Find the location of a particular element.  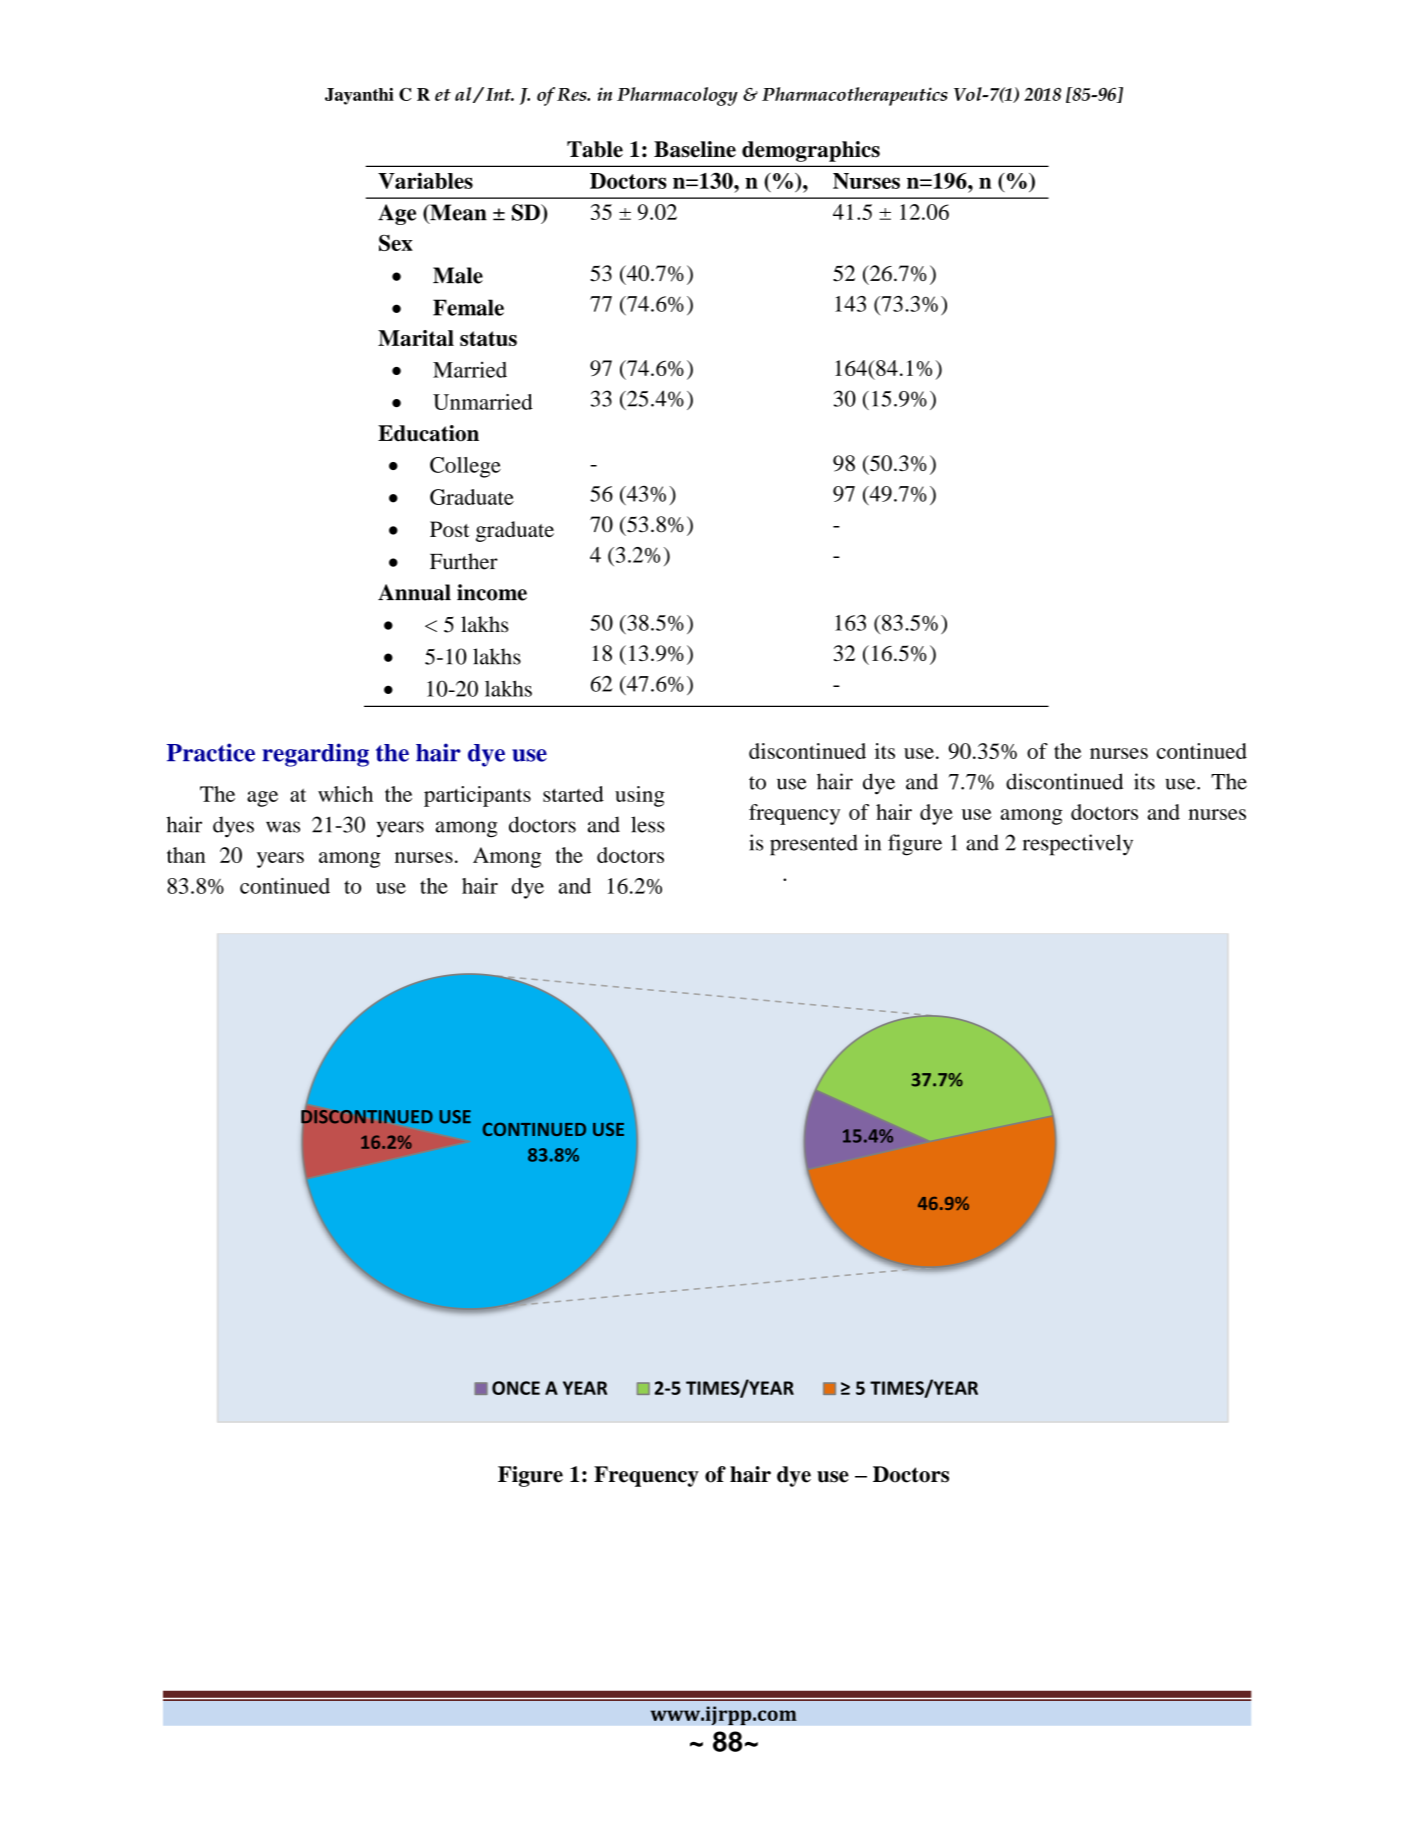

demographics is located at coordinates (811, 151).
